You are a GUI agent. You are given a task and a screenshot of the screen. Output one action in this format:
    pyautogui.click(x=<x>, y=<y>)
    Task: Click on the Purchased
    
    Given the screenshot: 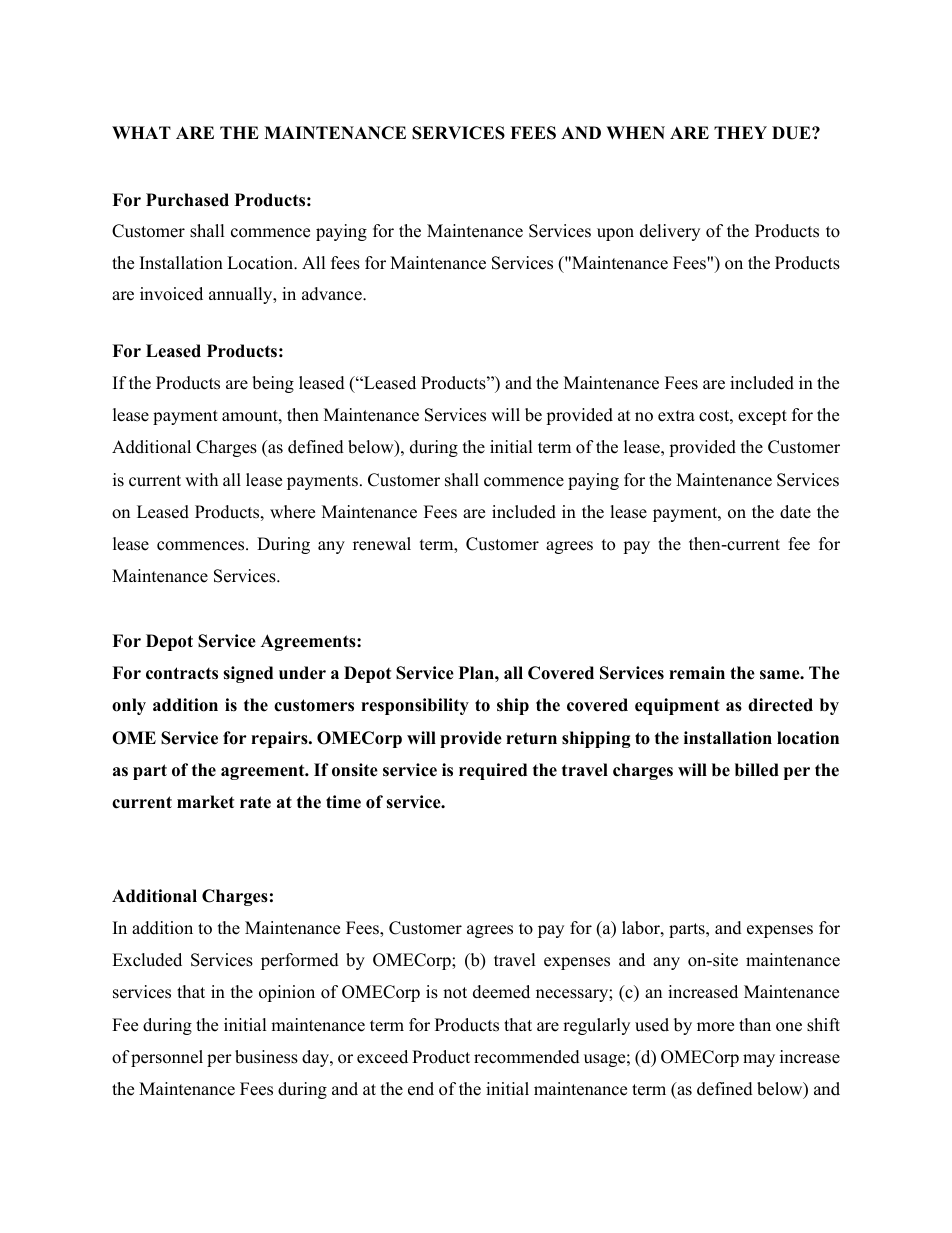 What is the action you would take?
    pyautogui.click(x=187, y=200)
